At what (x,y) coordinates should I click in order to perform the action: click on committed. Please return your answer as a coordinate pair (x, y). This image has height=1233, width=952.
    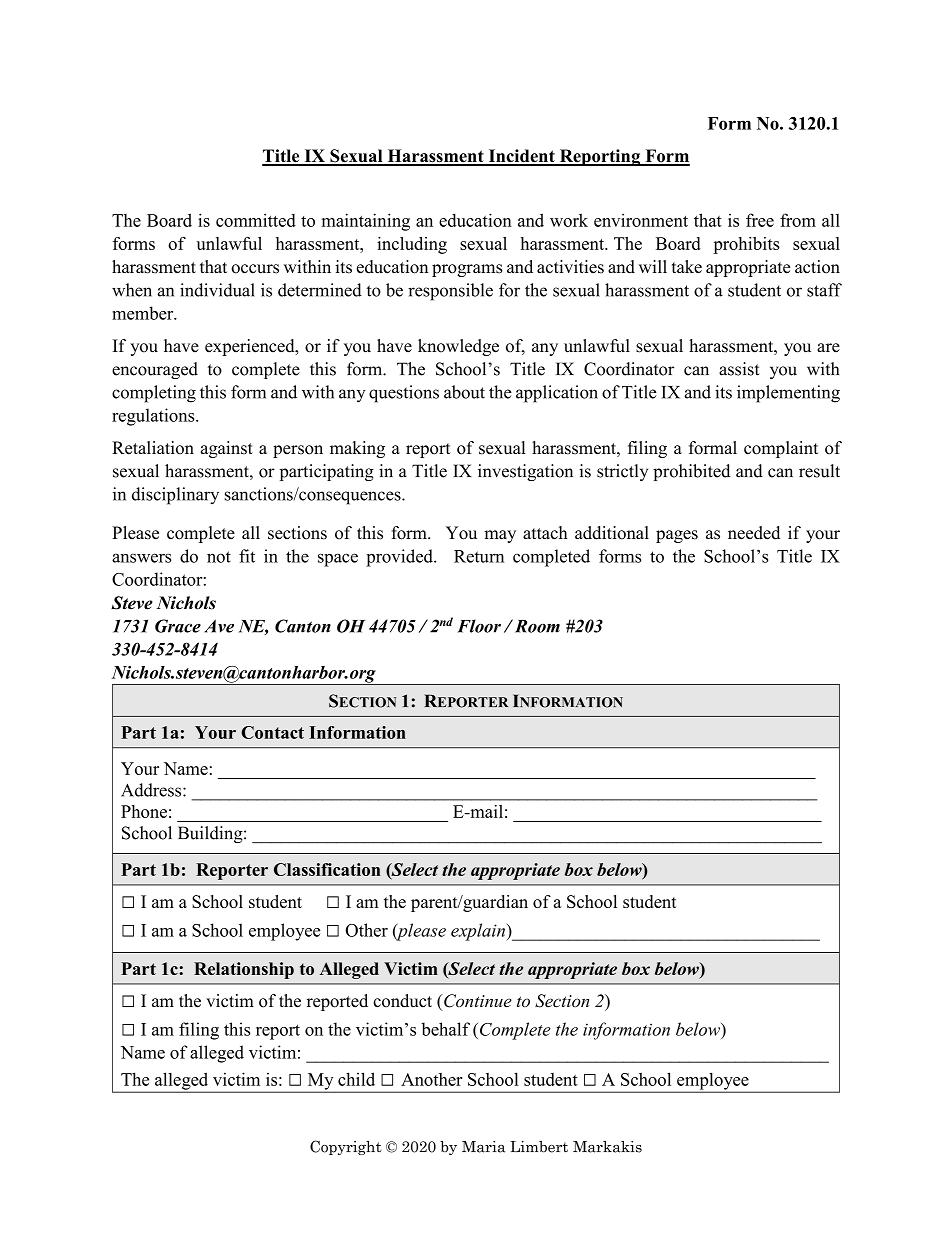
    Looking at the image, I should click on (256, 220).
